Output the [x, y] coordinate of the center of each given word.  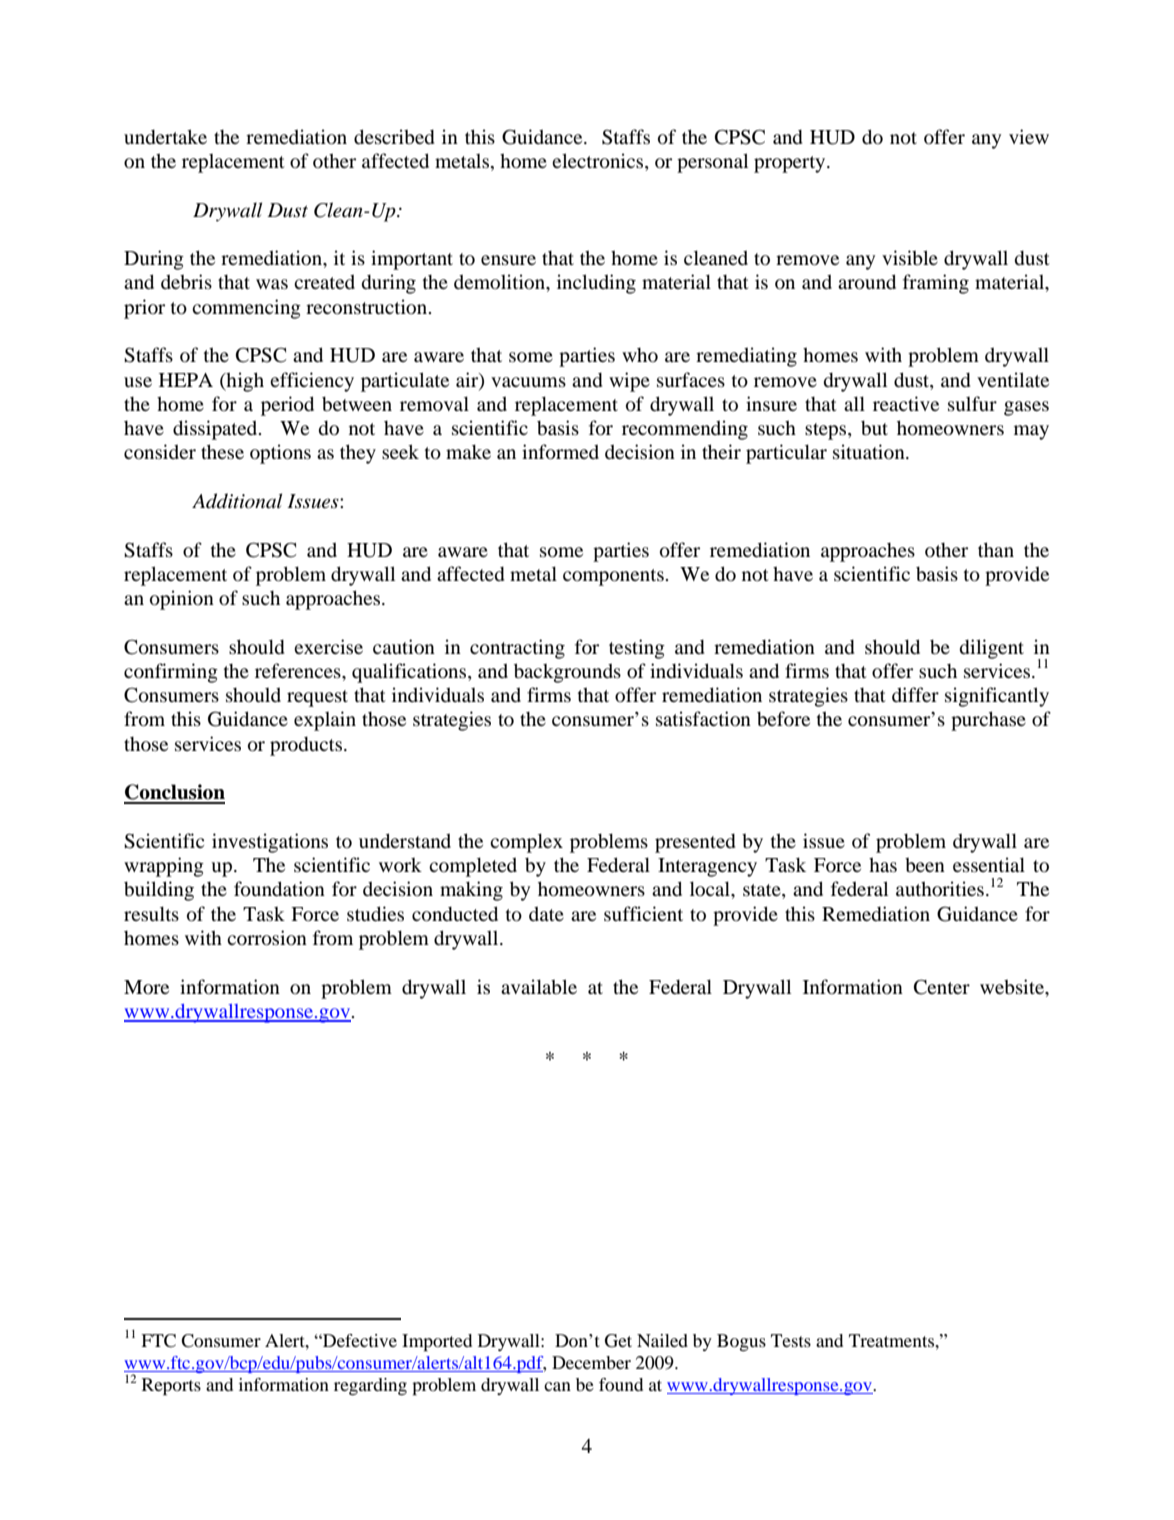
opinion [182, 600]
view [1029, 136]
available [539, 986]
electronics [599, 162]
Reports [171, 1387]
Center [942, 987]
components [614, 577]
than [996, 549]
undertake [165, 136]
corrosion [267, 937]
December [591, 1362]
